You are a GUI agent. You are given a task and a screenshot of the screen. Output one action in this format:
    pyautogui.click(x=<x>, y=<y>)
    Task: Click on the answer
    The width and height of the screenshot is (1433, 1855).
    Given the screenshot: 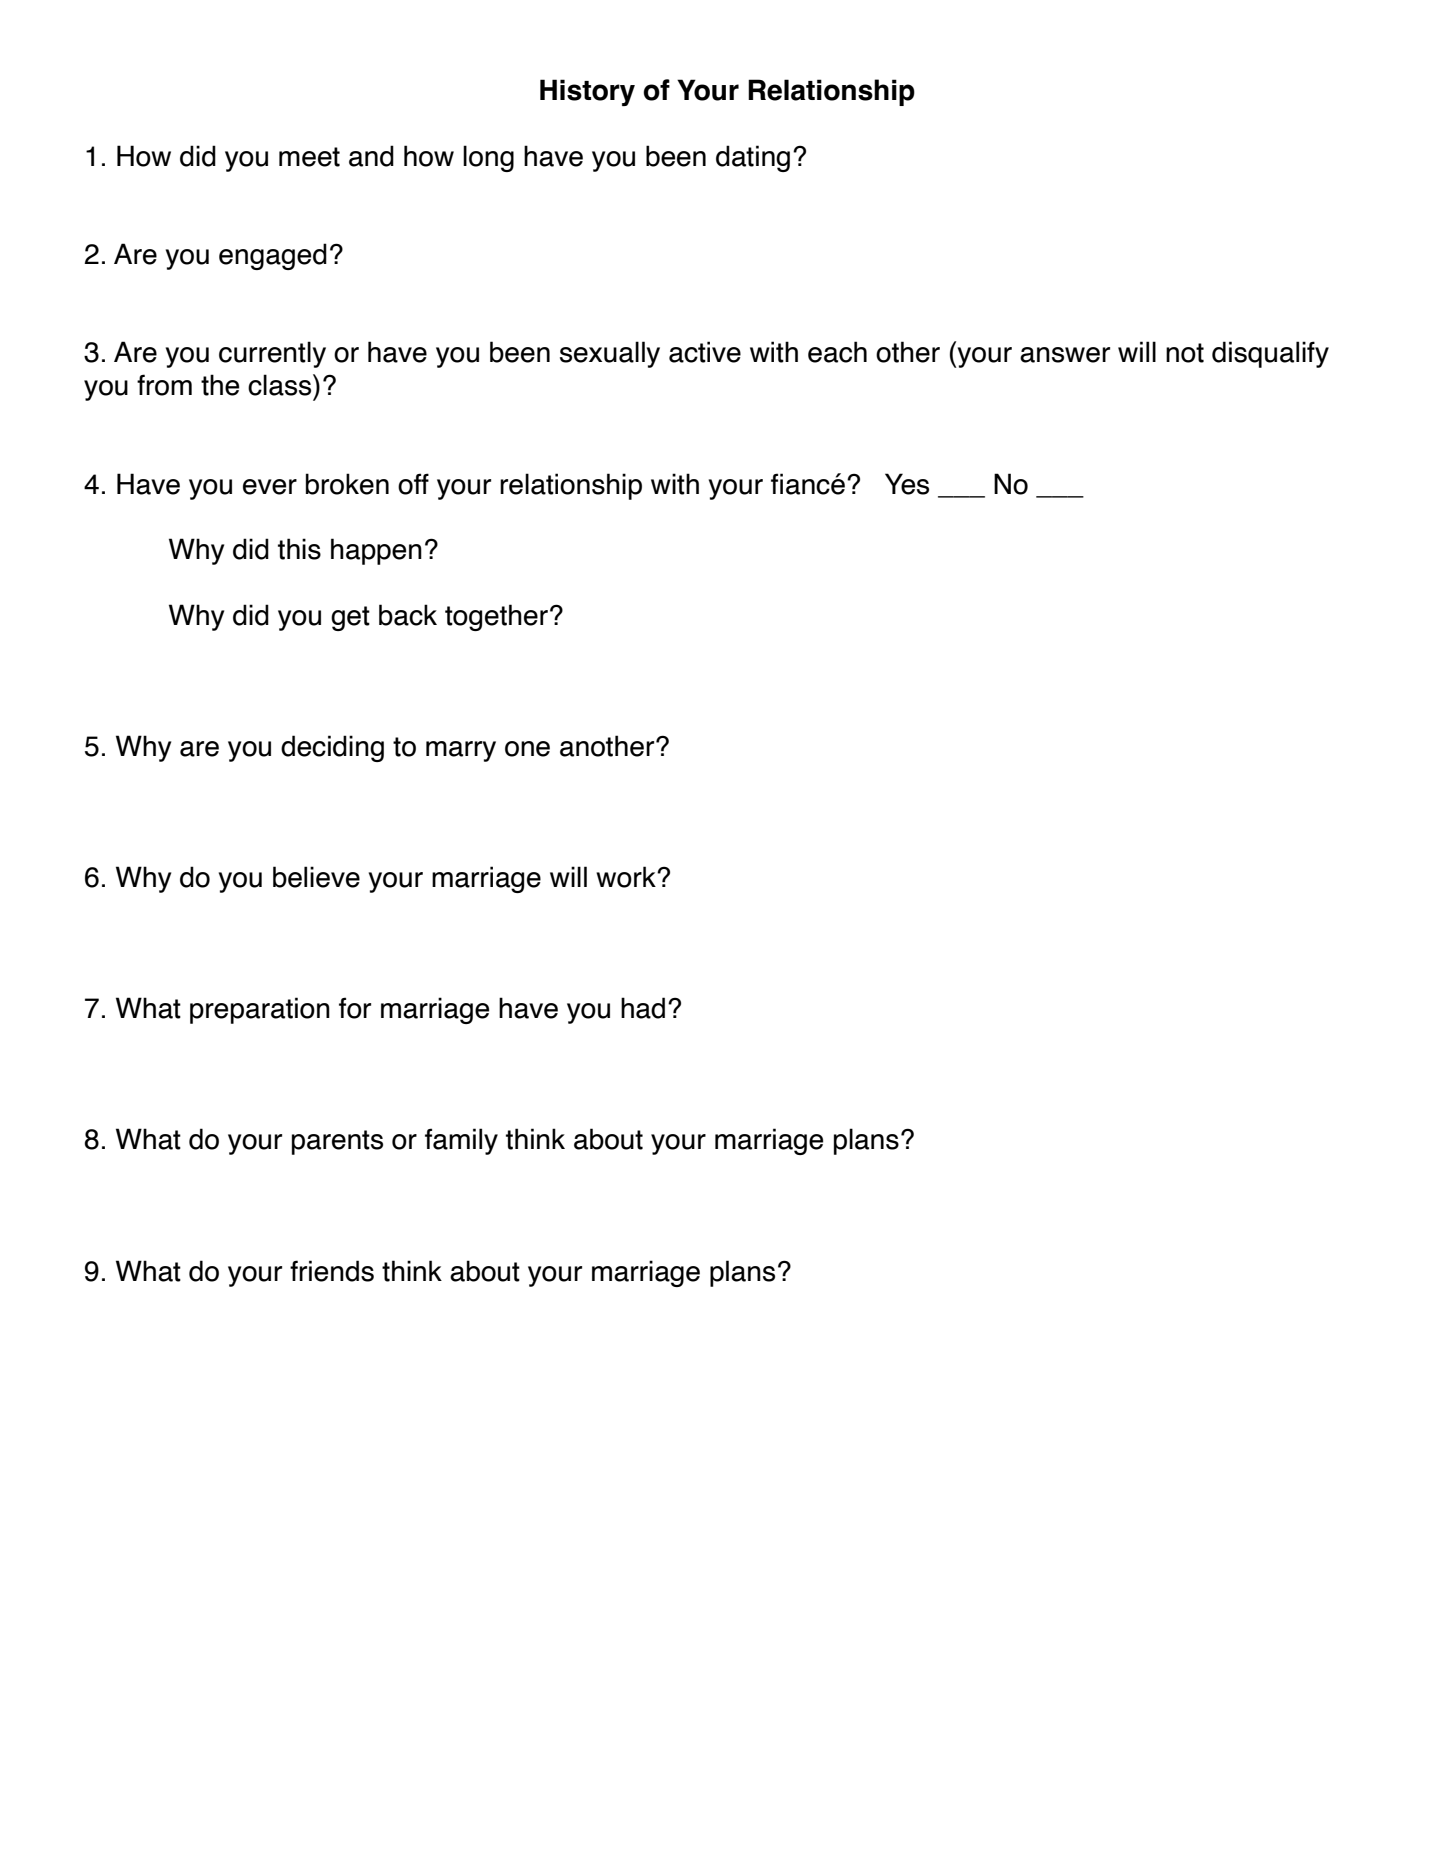 What is the action you would take?
    pyautogui.click(x=1065, y=355)
